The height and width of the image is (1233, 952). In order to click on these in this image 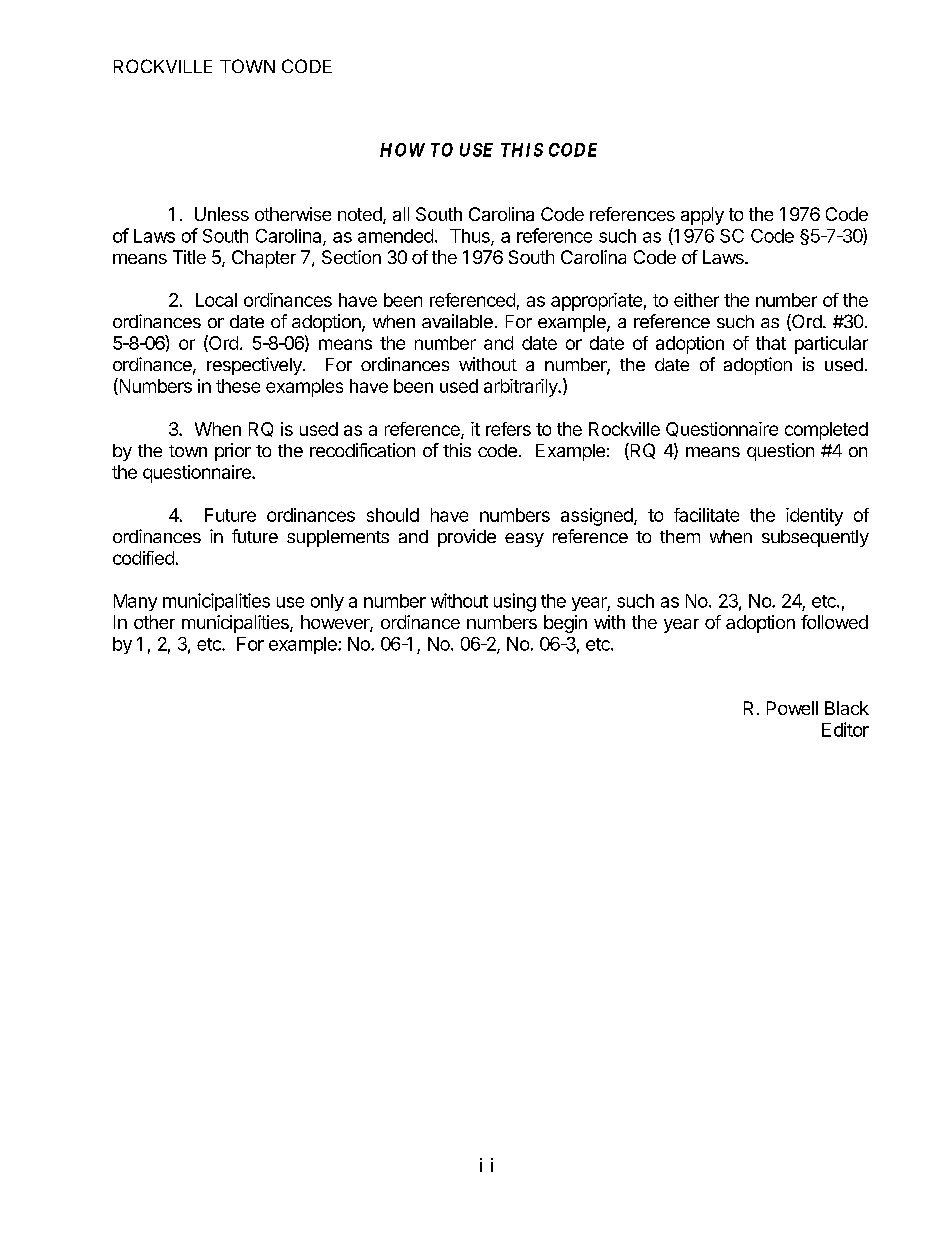, I will do `click(238, 386)`.
